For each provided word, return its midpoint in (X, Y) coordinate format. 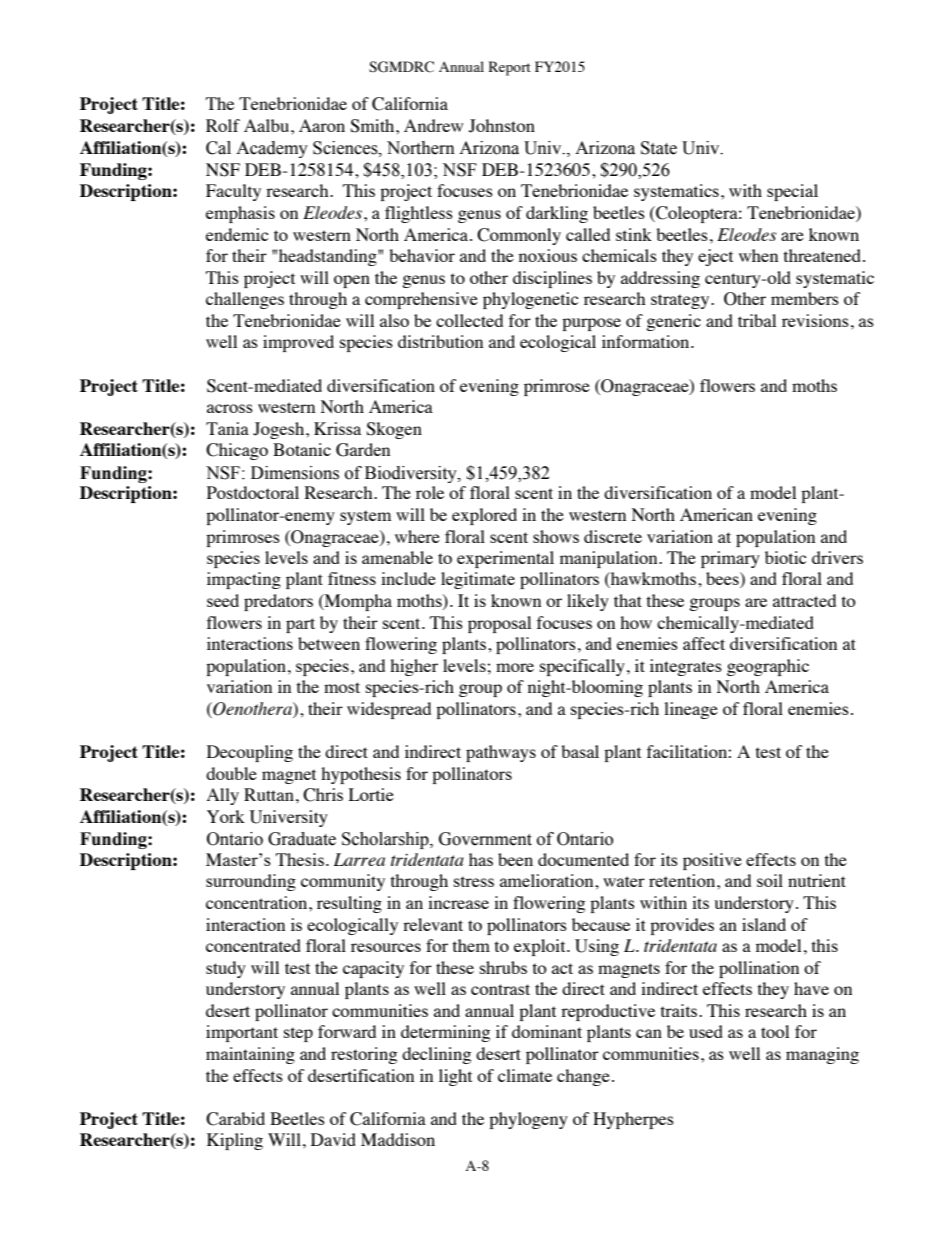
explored (484, 516)
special (792, 192)
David (333, 1139)
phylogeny (528, 1120)
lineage (691, 710)
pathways (501, 753)
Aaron (322, 125)
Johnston (502, 126)
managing (822, 1055)
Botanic (302, 449)
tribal (757, 320)
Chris (323, 795)
